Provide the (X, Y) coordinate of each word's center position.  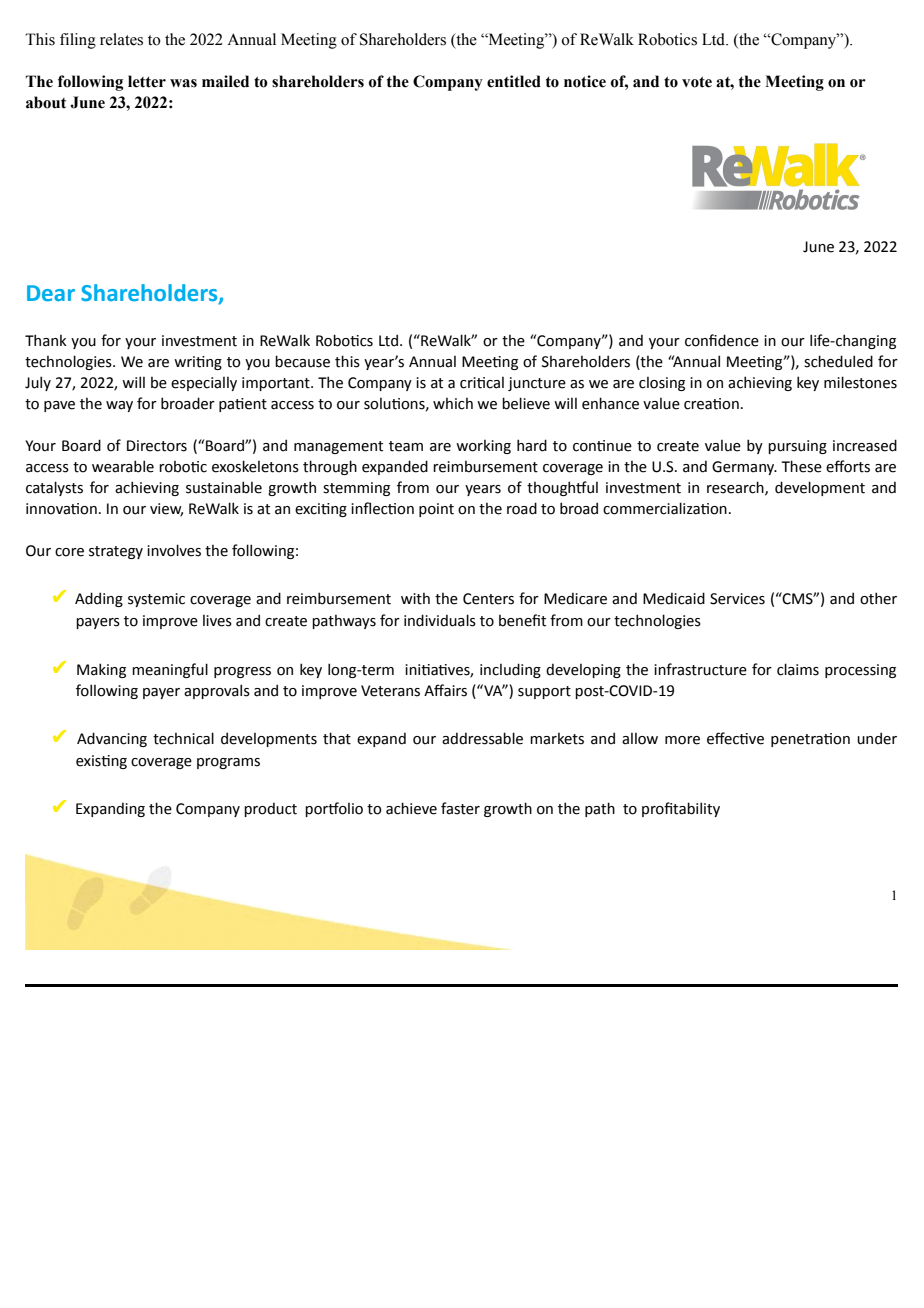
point (436, 510)
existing (101, 762)
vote (697, 82)
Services (737, 599)
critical (482, 383)
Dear (51, 293)
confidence (722, 340)
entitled (514, 81)
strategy (116, 552)
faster (460, 808)
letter (147, 81)
